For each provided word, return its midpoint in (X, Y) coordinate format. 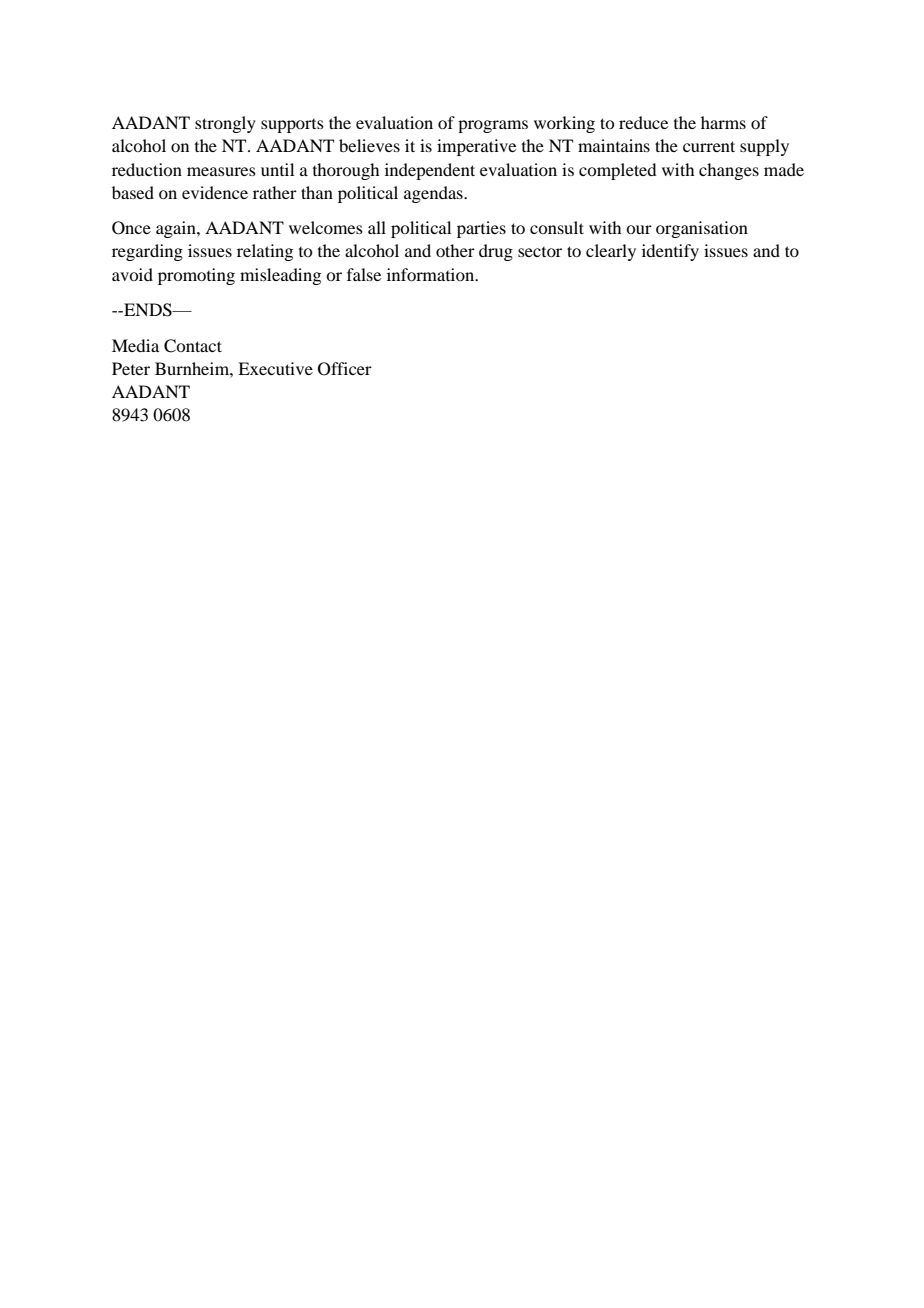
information (432, 274)
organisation (702, 229)
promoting (196, 276)
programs (493, 126)
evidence (215, 192)
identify (670, 252)
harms (723, 122)
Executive (275, 368)
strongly (225, 124)
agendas (434, 194)
